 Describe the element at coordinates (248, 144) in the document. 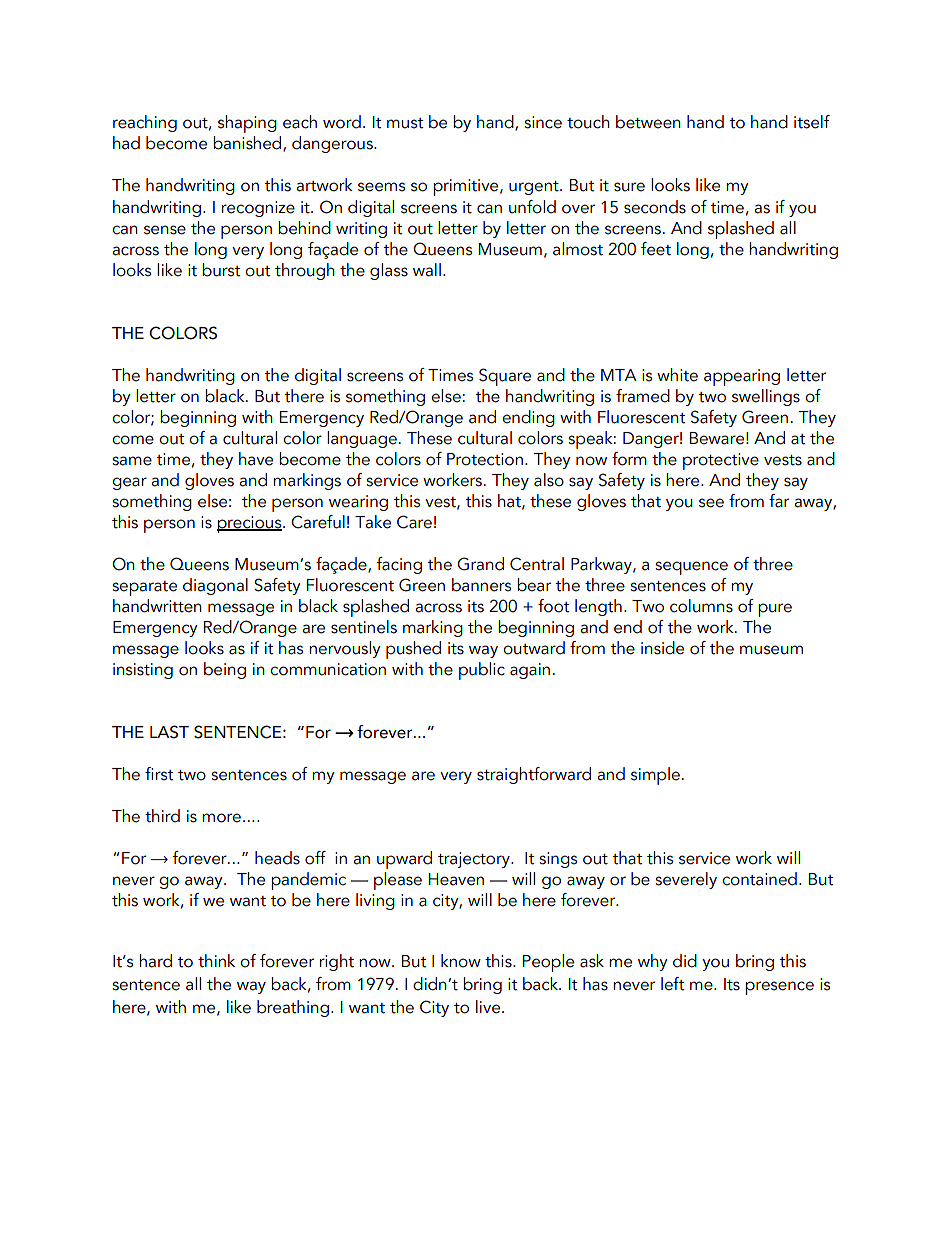

I see `banished` at that location.
